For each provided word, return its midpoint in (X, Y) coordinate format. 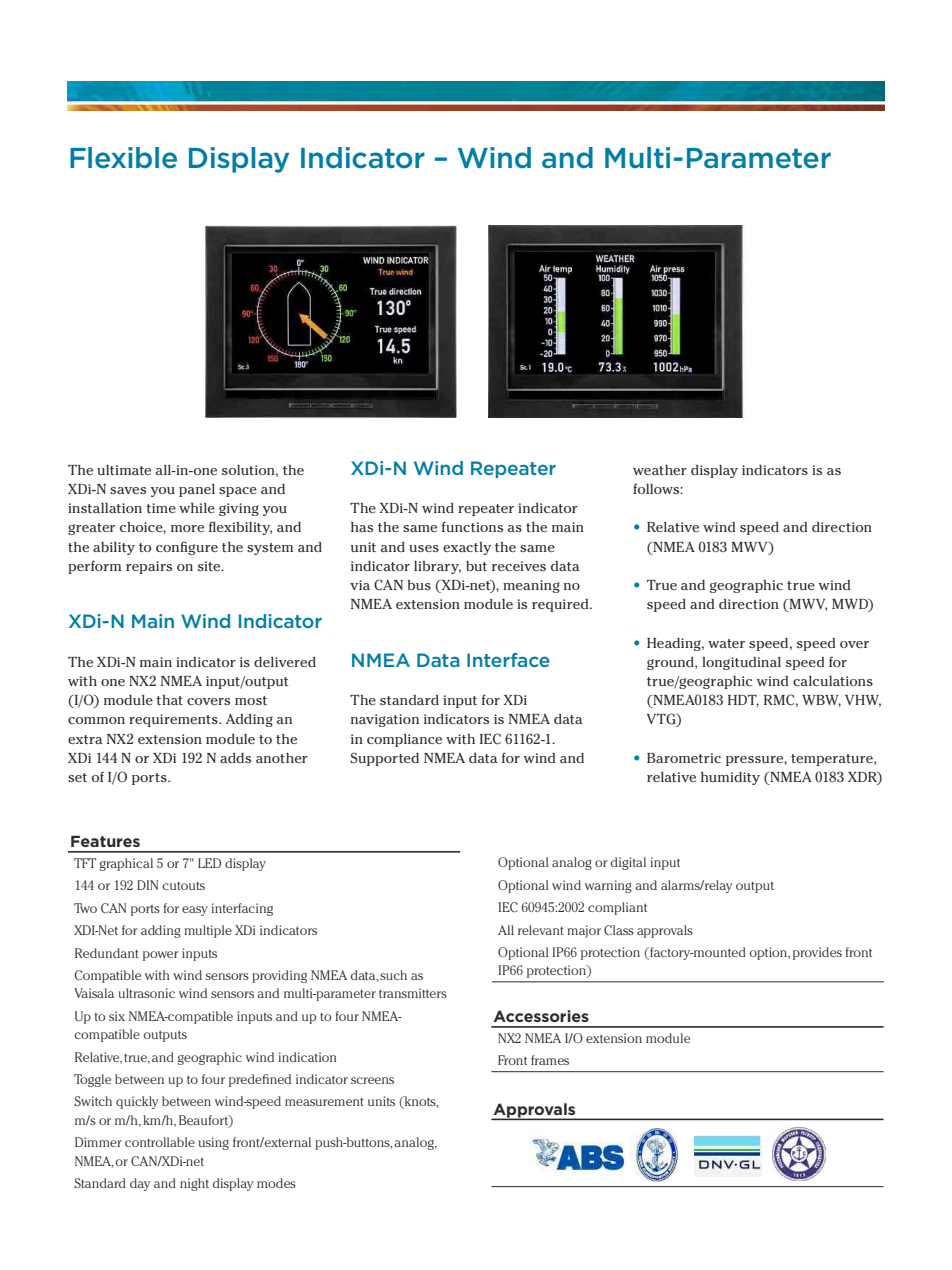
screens (372, 1080)
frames (550, 1060)
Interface (508, 660)
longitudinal (741, 663)
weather (660, 470)
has (362, 527)
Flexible (123, 158)
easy (195, 911)
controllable (160, 1142)
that (169, 700)
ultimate (124, 470)
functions (472, 526)
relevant (541, 930)
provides (817, 953)
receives (519, 566)
